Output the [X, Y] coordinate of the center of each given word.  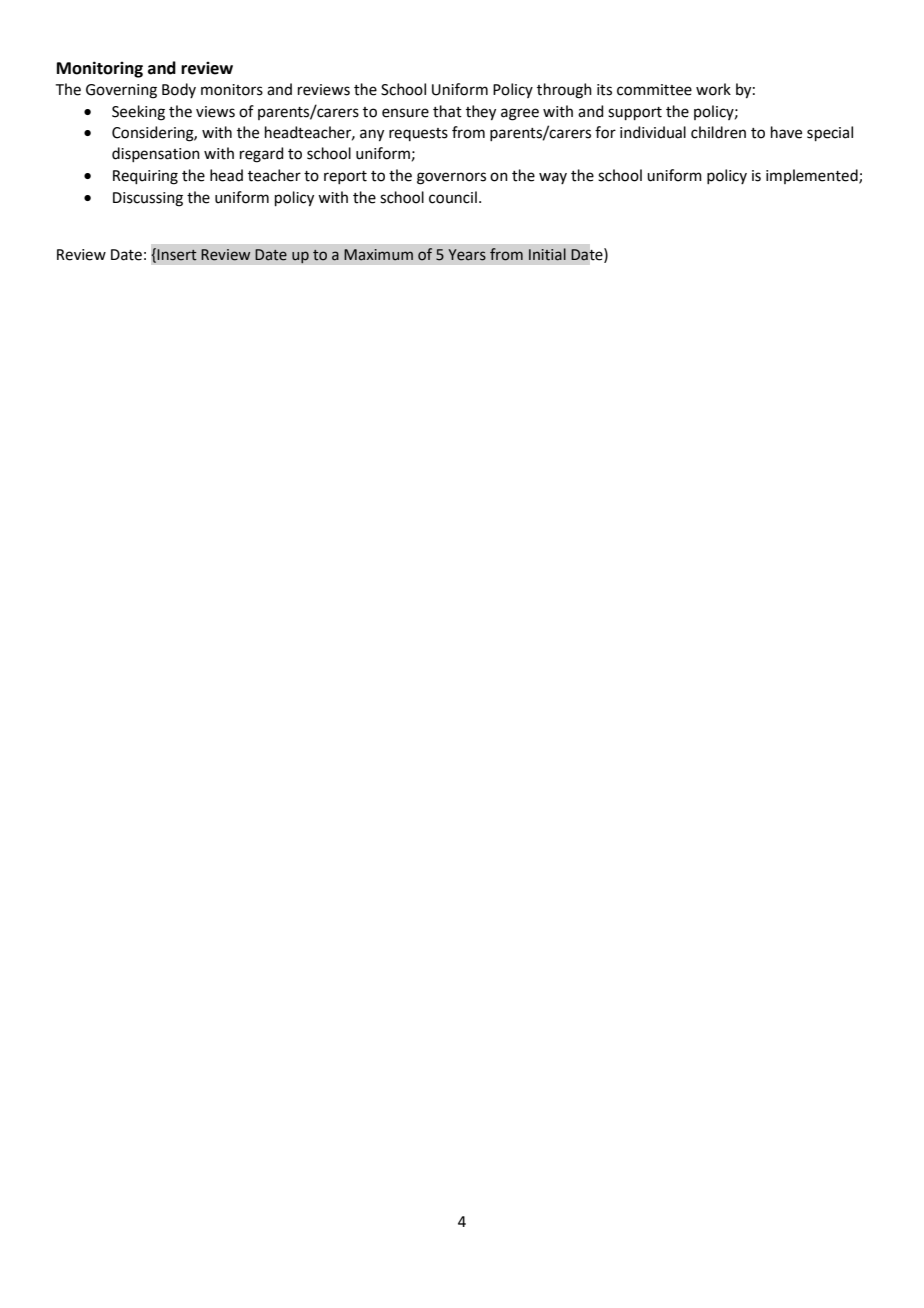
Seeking [138, 113]
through [564, 91]
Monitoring [100, 69]
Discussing [148, 199]
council [453, 197]
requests [418, 134]
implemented [813, 176]
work [713, 89]
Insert [177, 255]
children [718, 132]
